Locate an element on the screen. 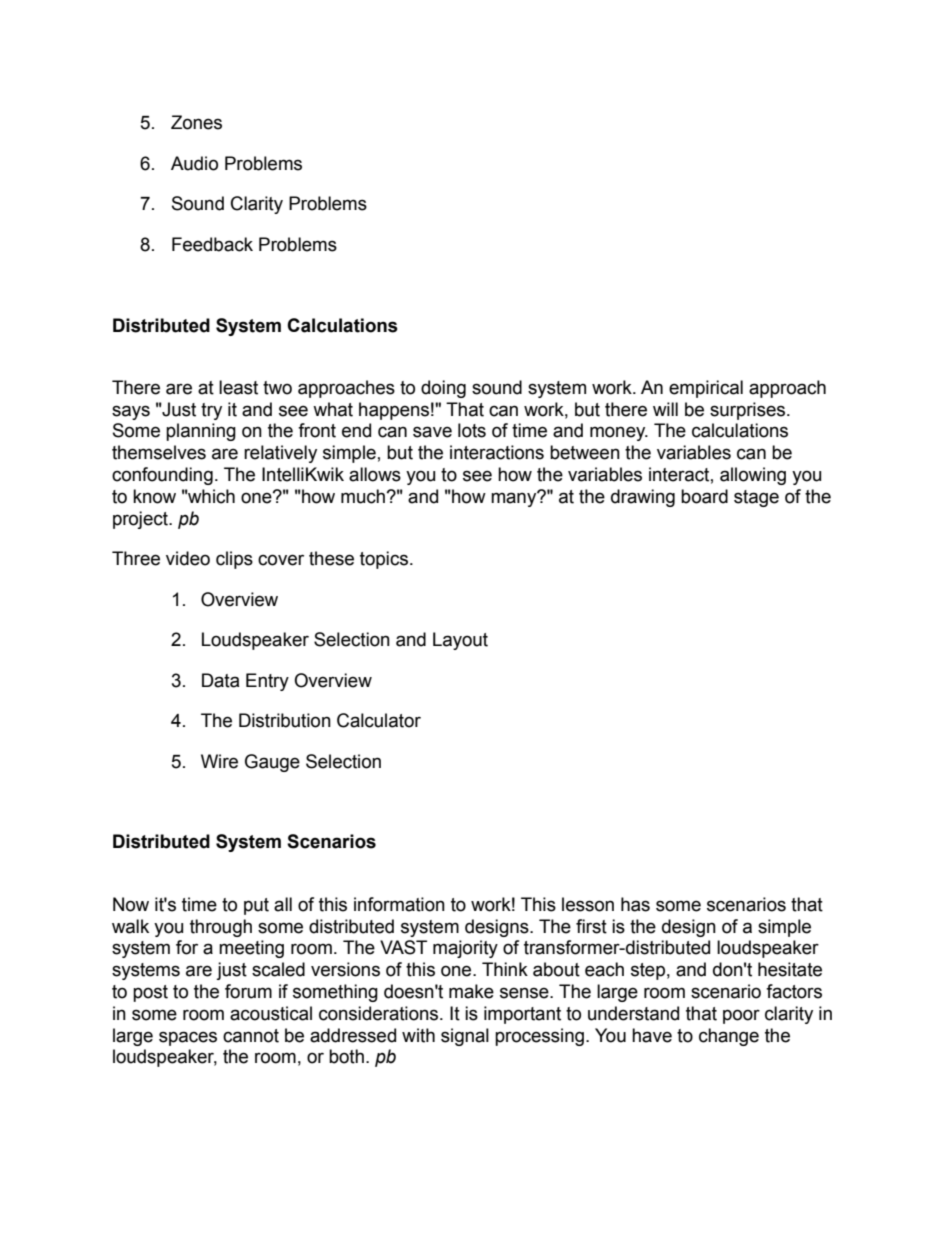 This screenshot has height=1233, width=952. doing is located at coordinates (443, 389).
